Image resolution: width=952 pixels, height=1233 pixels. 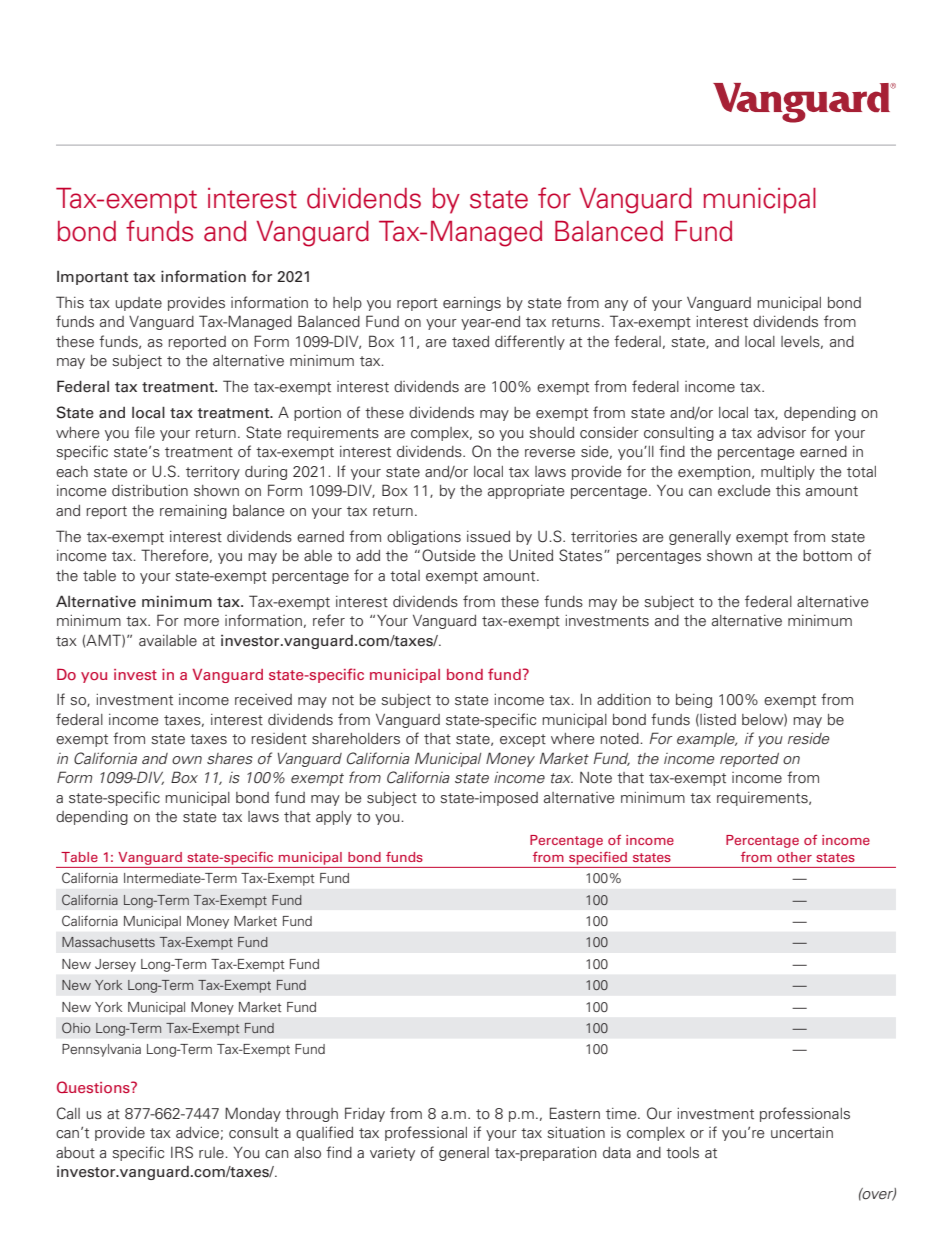 I want to click on being, so click(x=694, y=701).
